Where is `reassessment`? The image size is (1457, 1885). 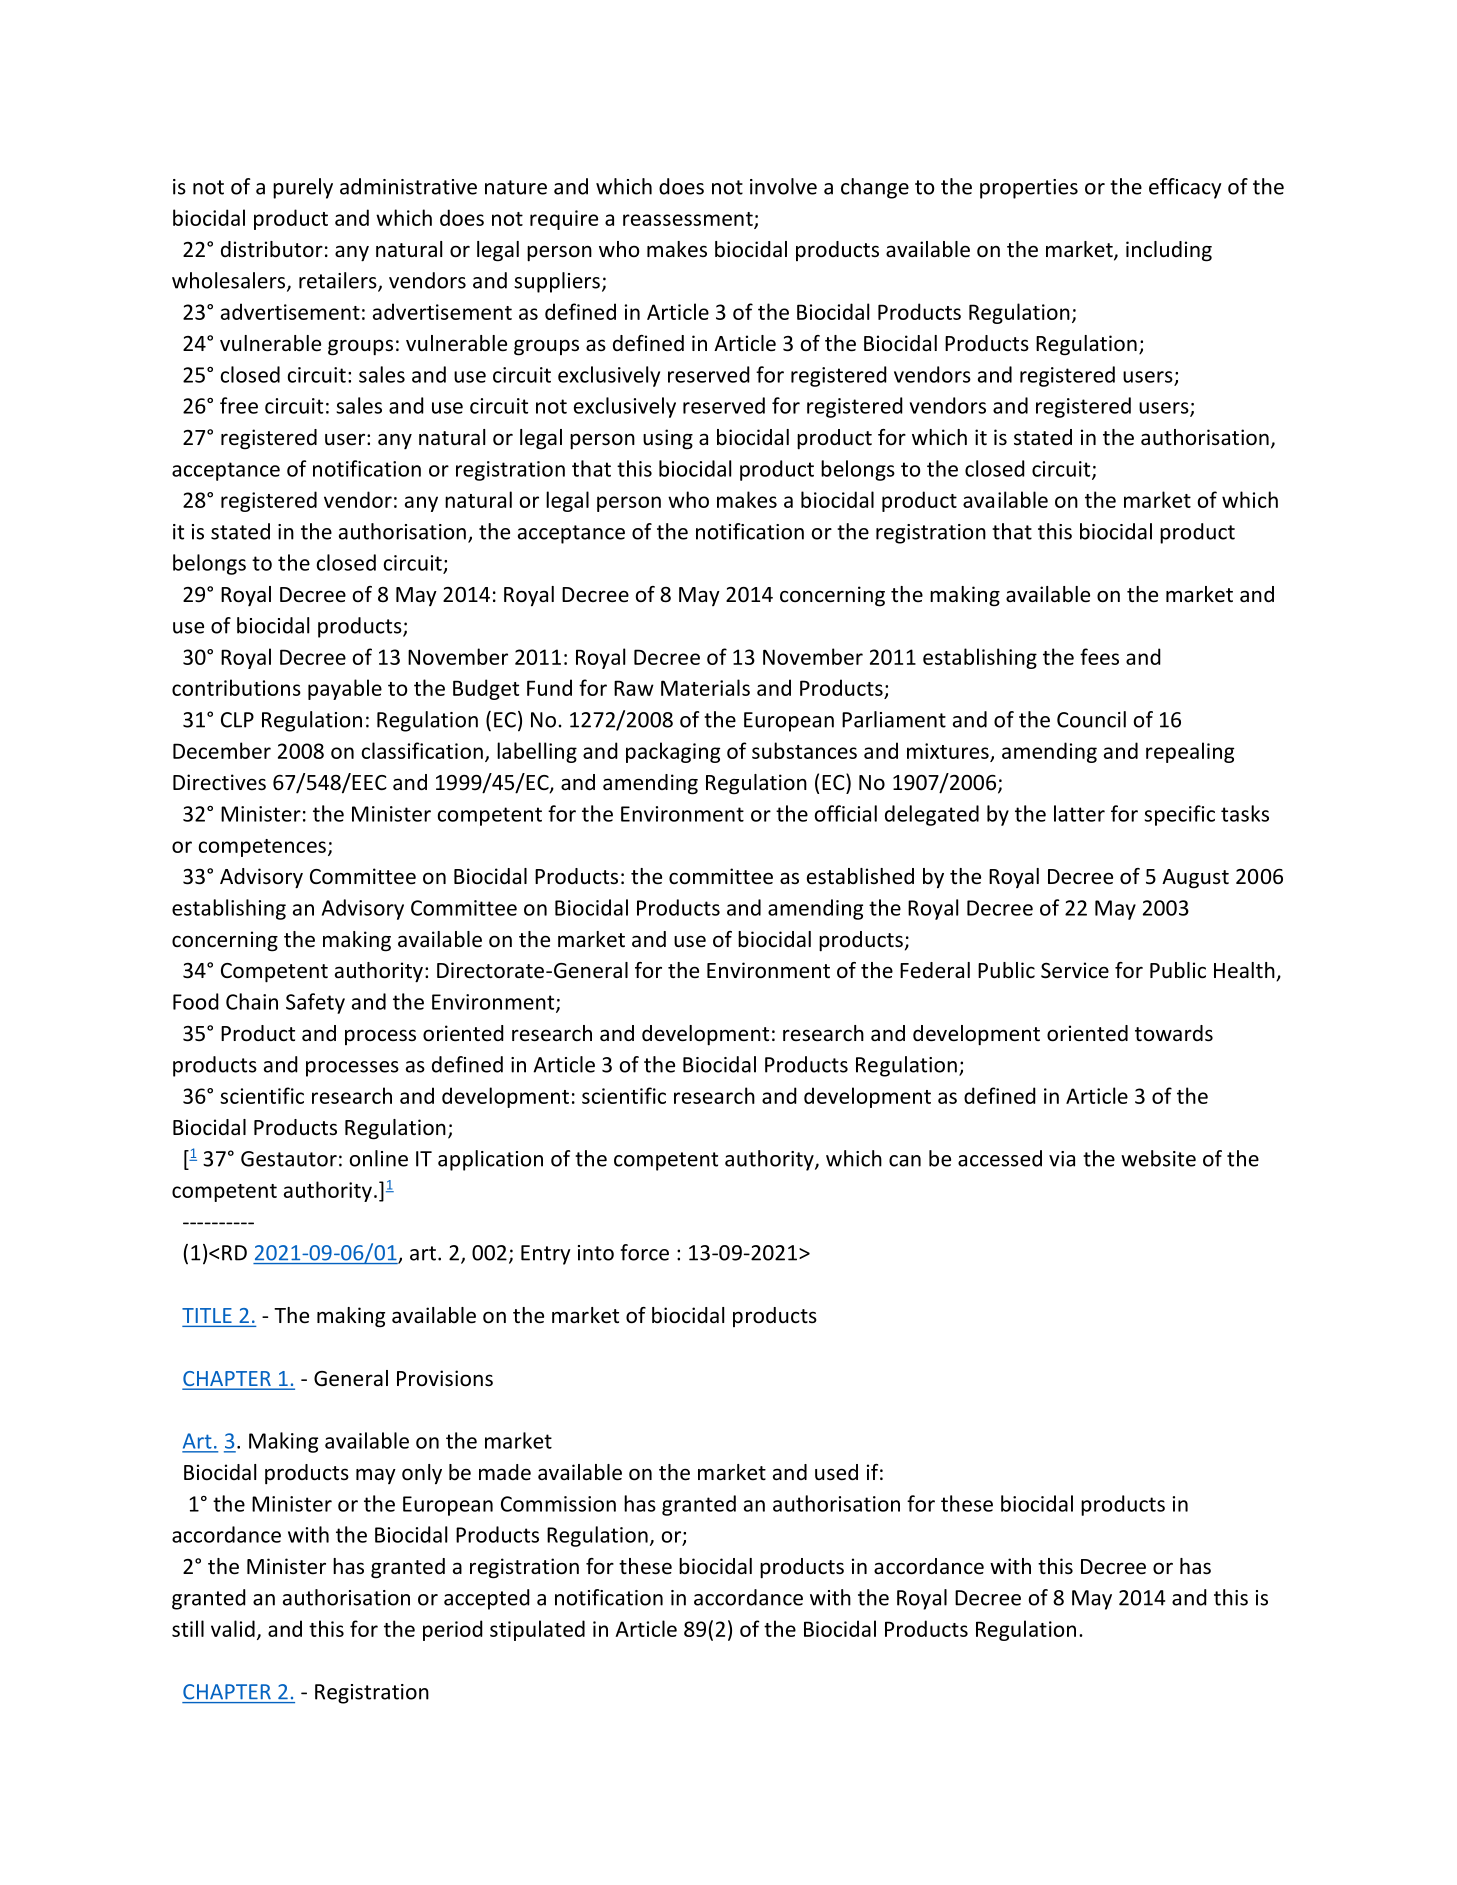
reassessment is located at coordinates (689, 220).
